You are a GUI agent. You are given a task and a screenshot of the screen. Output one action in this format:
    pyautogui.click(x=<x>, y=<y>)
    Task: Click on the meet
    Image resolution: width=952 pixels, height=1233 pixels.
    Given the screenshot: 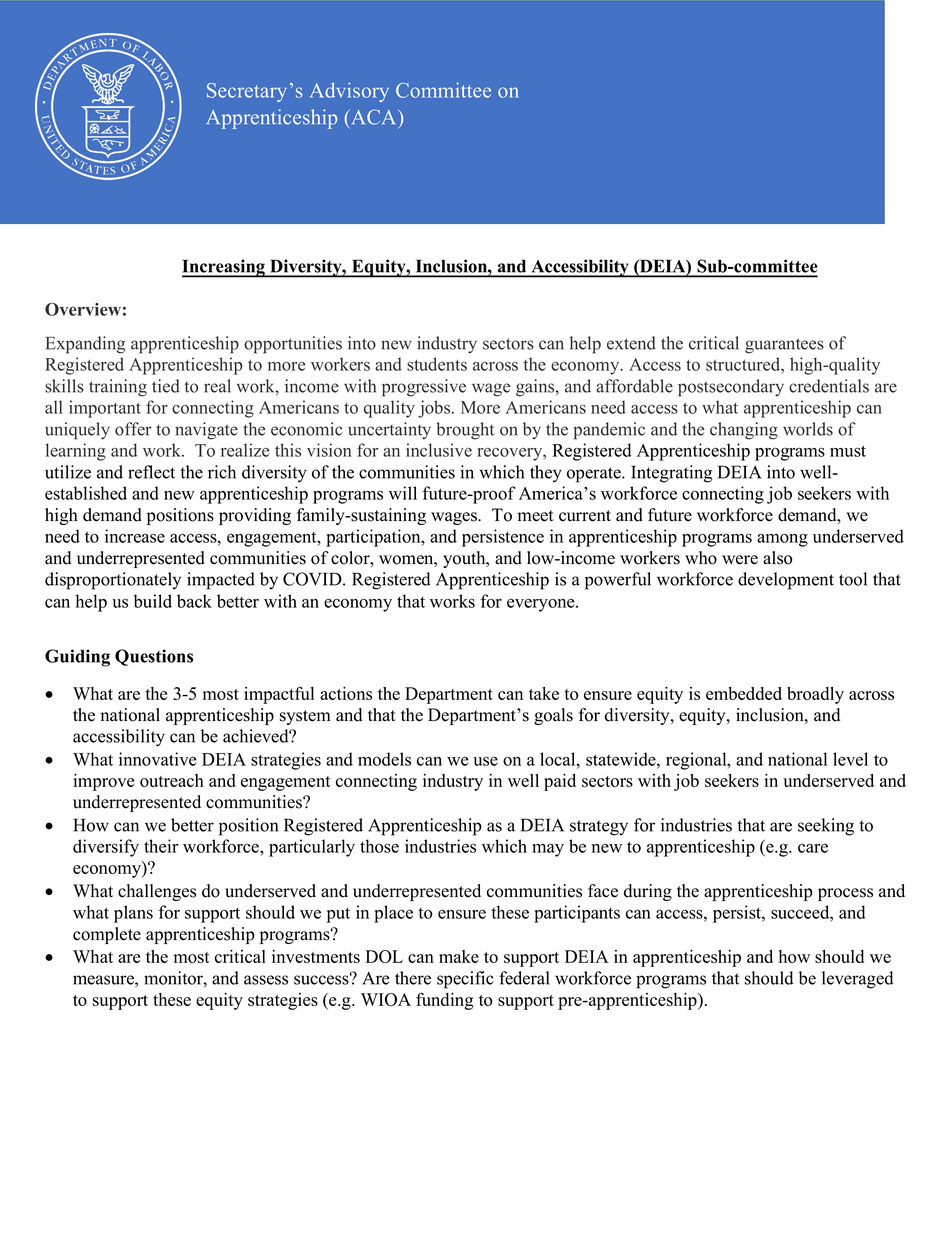 What is the action you would take?
    pyautogui.click(x=535, y=516)
